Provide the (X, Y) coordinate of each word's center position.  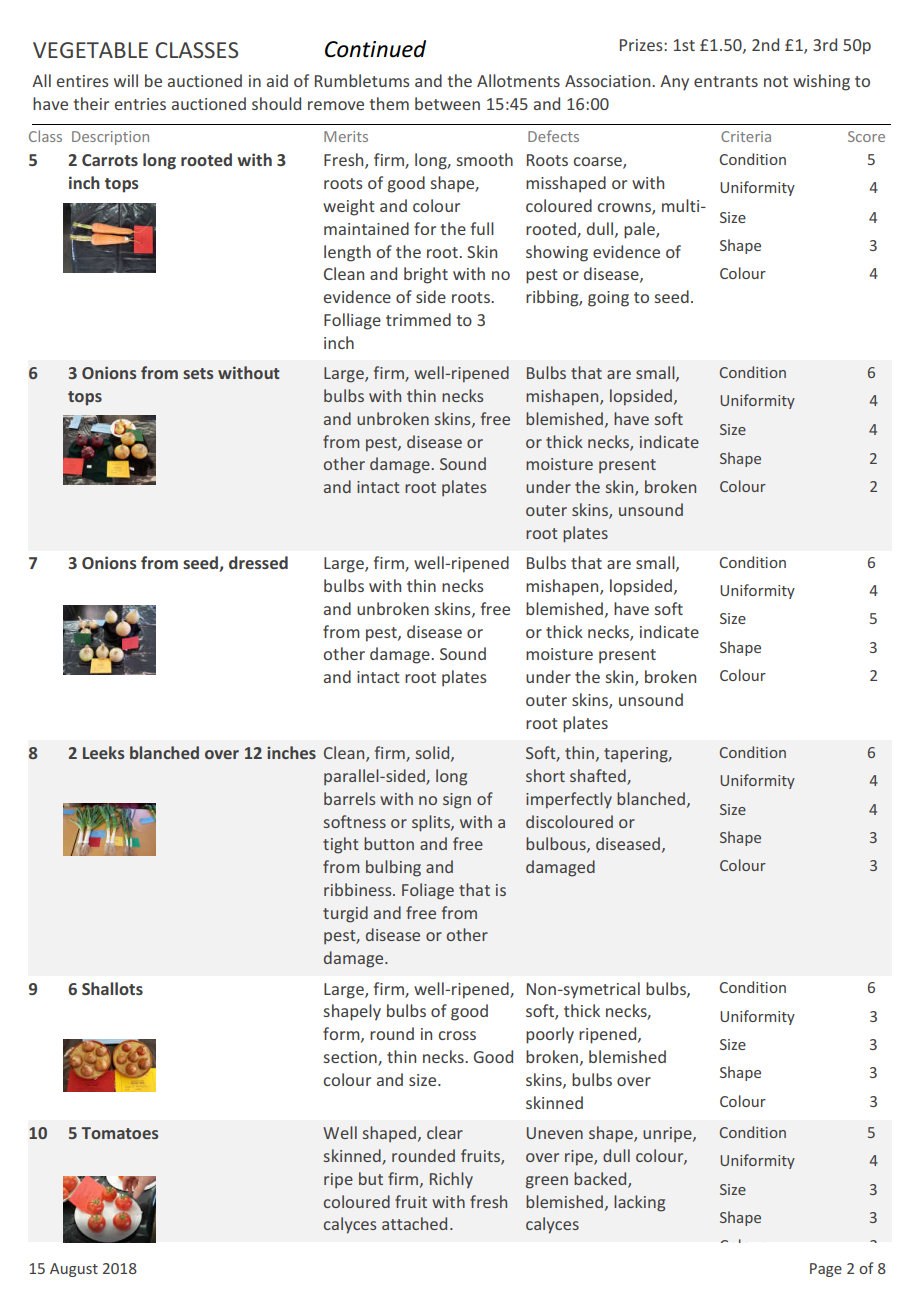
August (74, 1270)
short (545, 775)
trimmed (418, 319)
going (608, 299)
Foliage (428, 891)
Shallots (112, 988)
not (776, 81)
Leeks (103, 752)
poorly (550, 1035)
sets (198, 373)
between (447, 103)
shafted (599, 777)
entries (140, 104)
